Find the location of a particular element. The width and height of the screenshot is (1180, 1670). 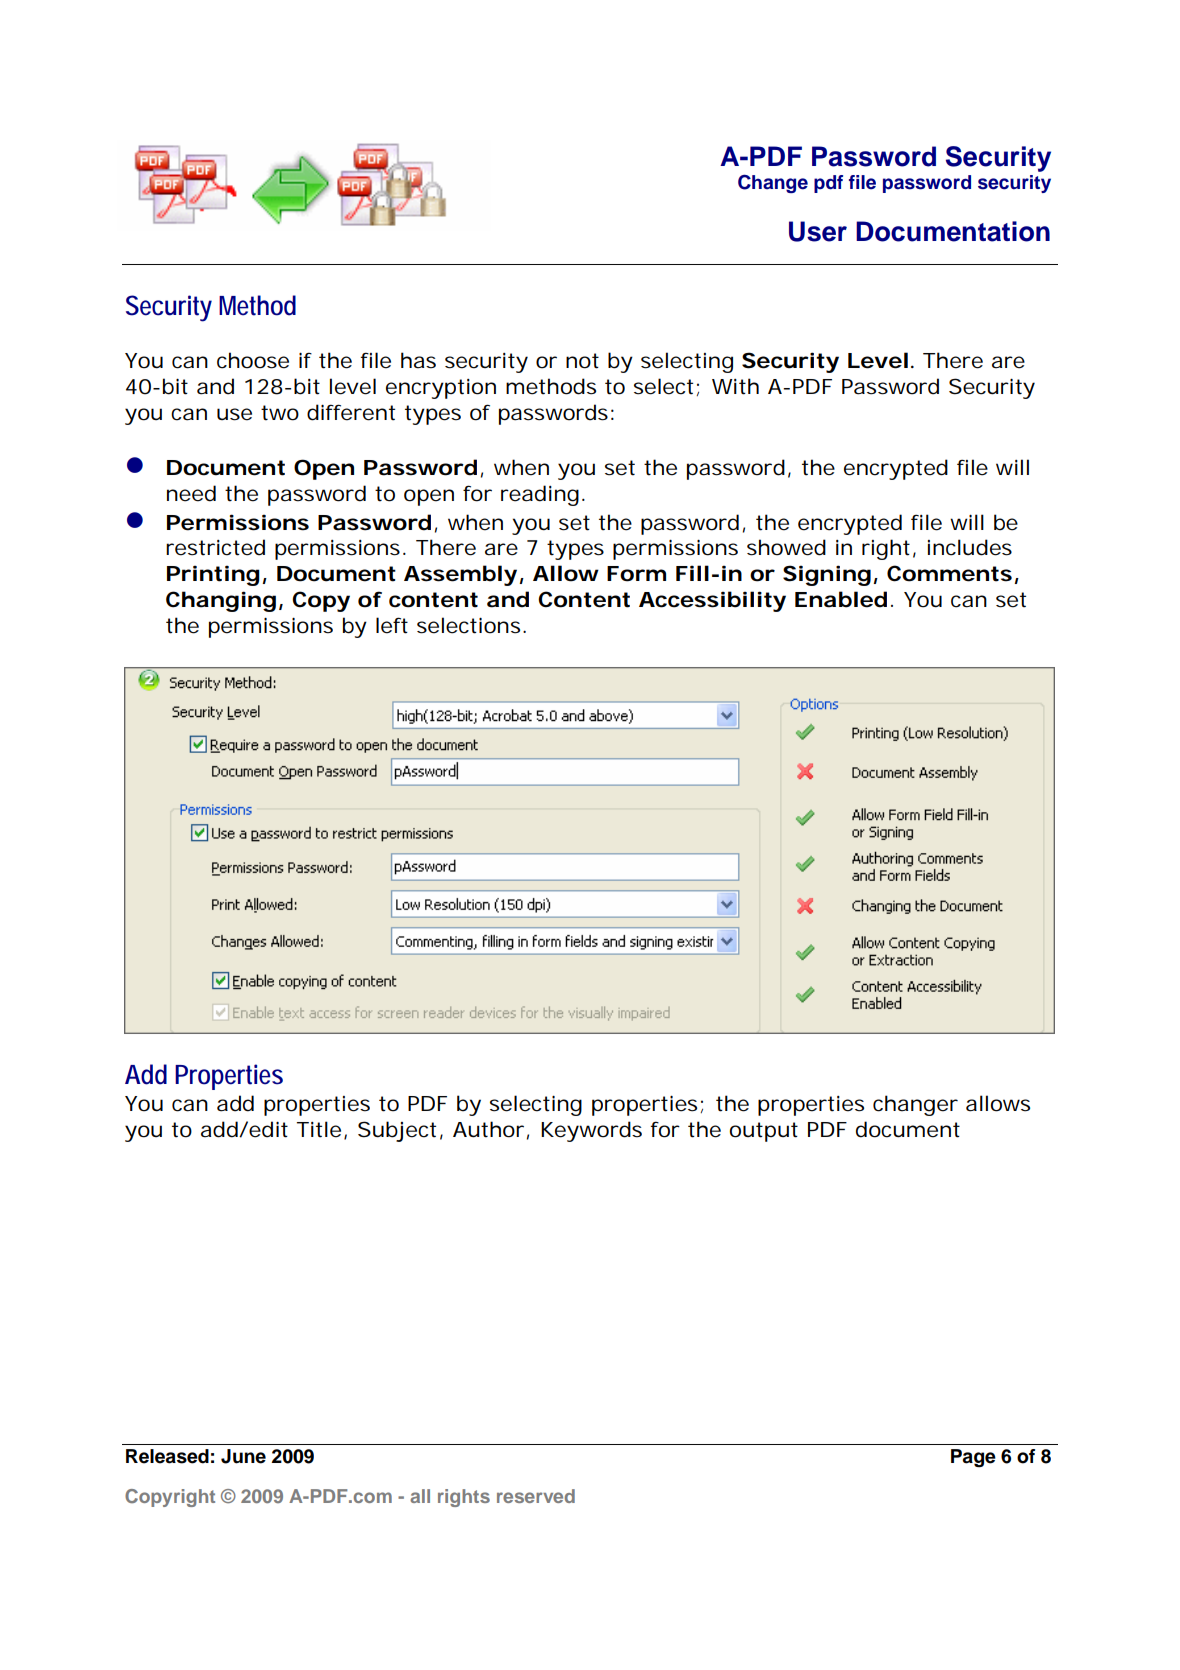

output is located at coordinates (763, 1132).
